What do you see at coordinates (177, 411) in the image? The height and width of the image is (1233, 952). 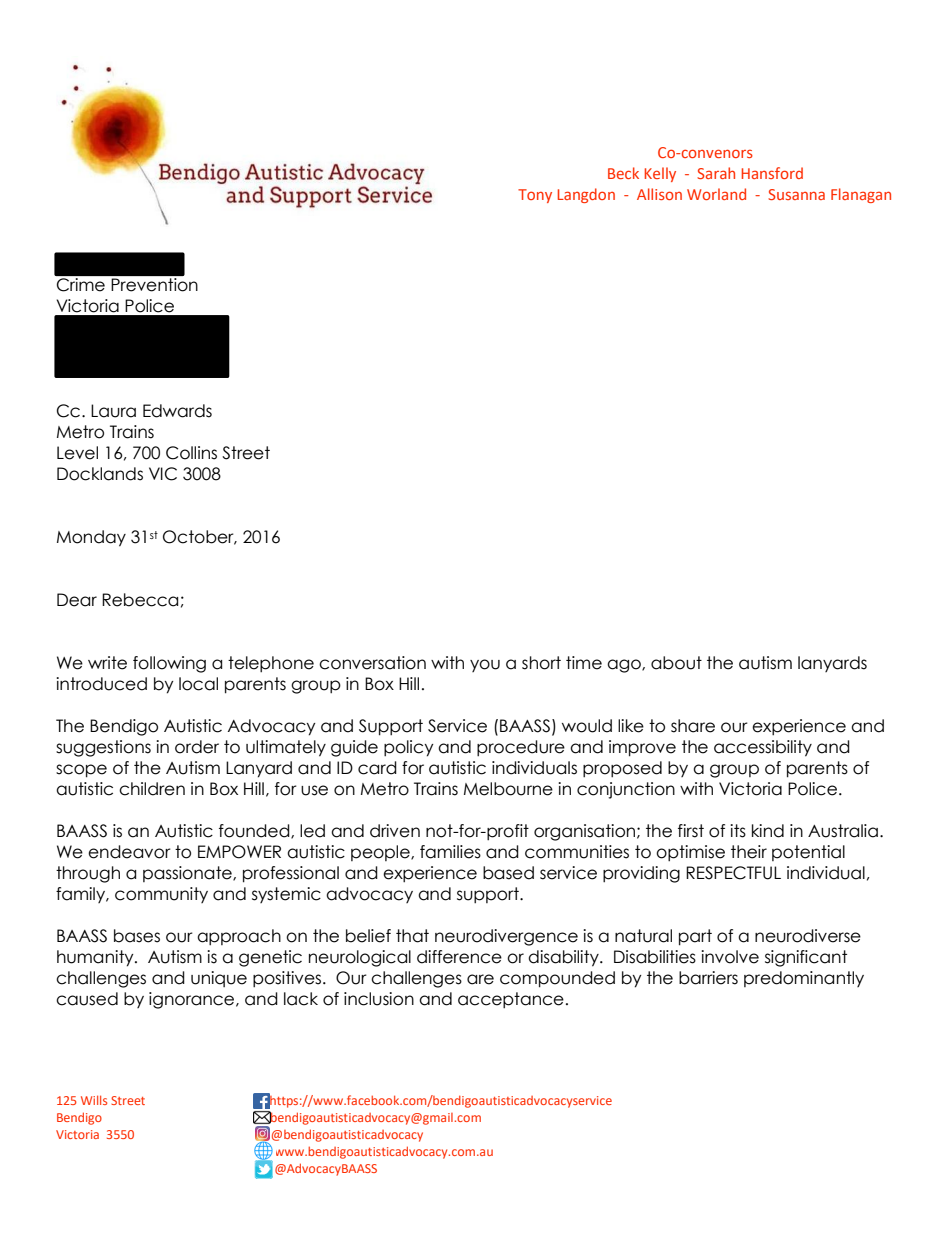 I see `Edwards` at bounding box center [177, 411].
